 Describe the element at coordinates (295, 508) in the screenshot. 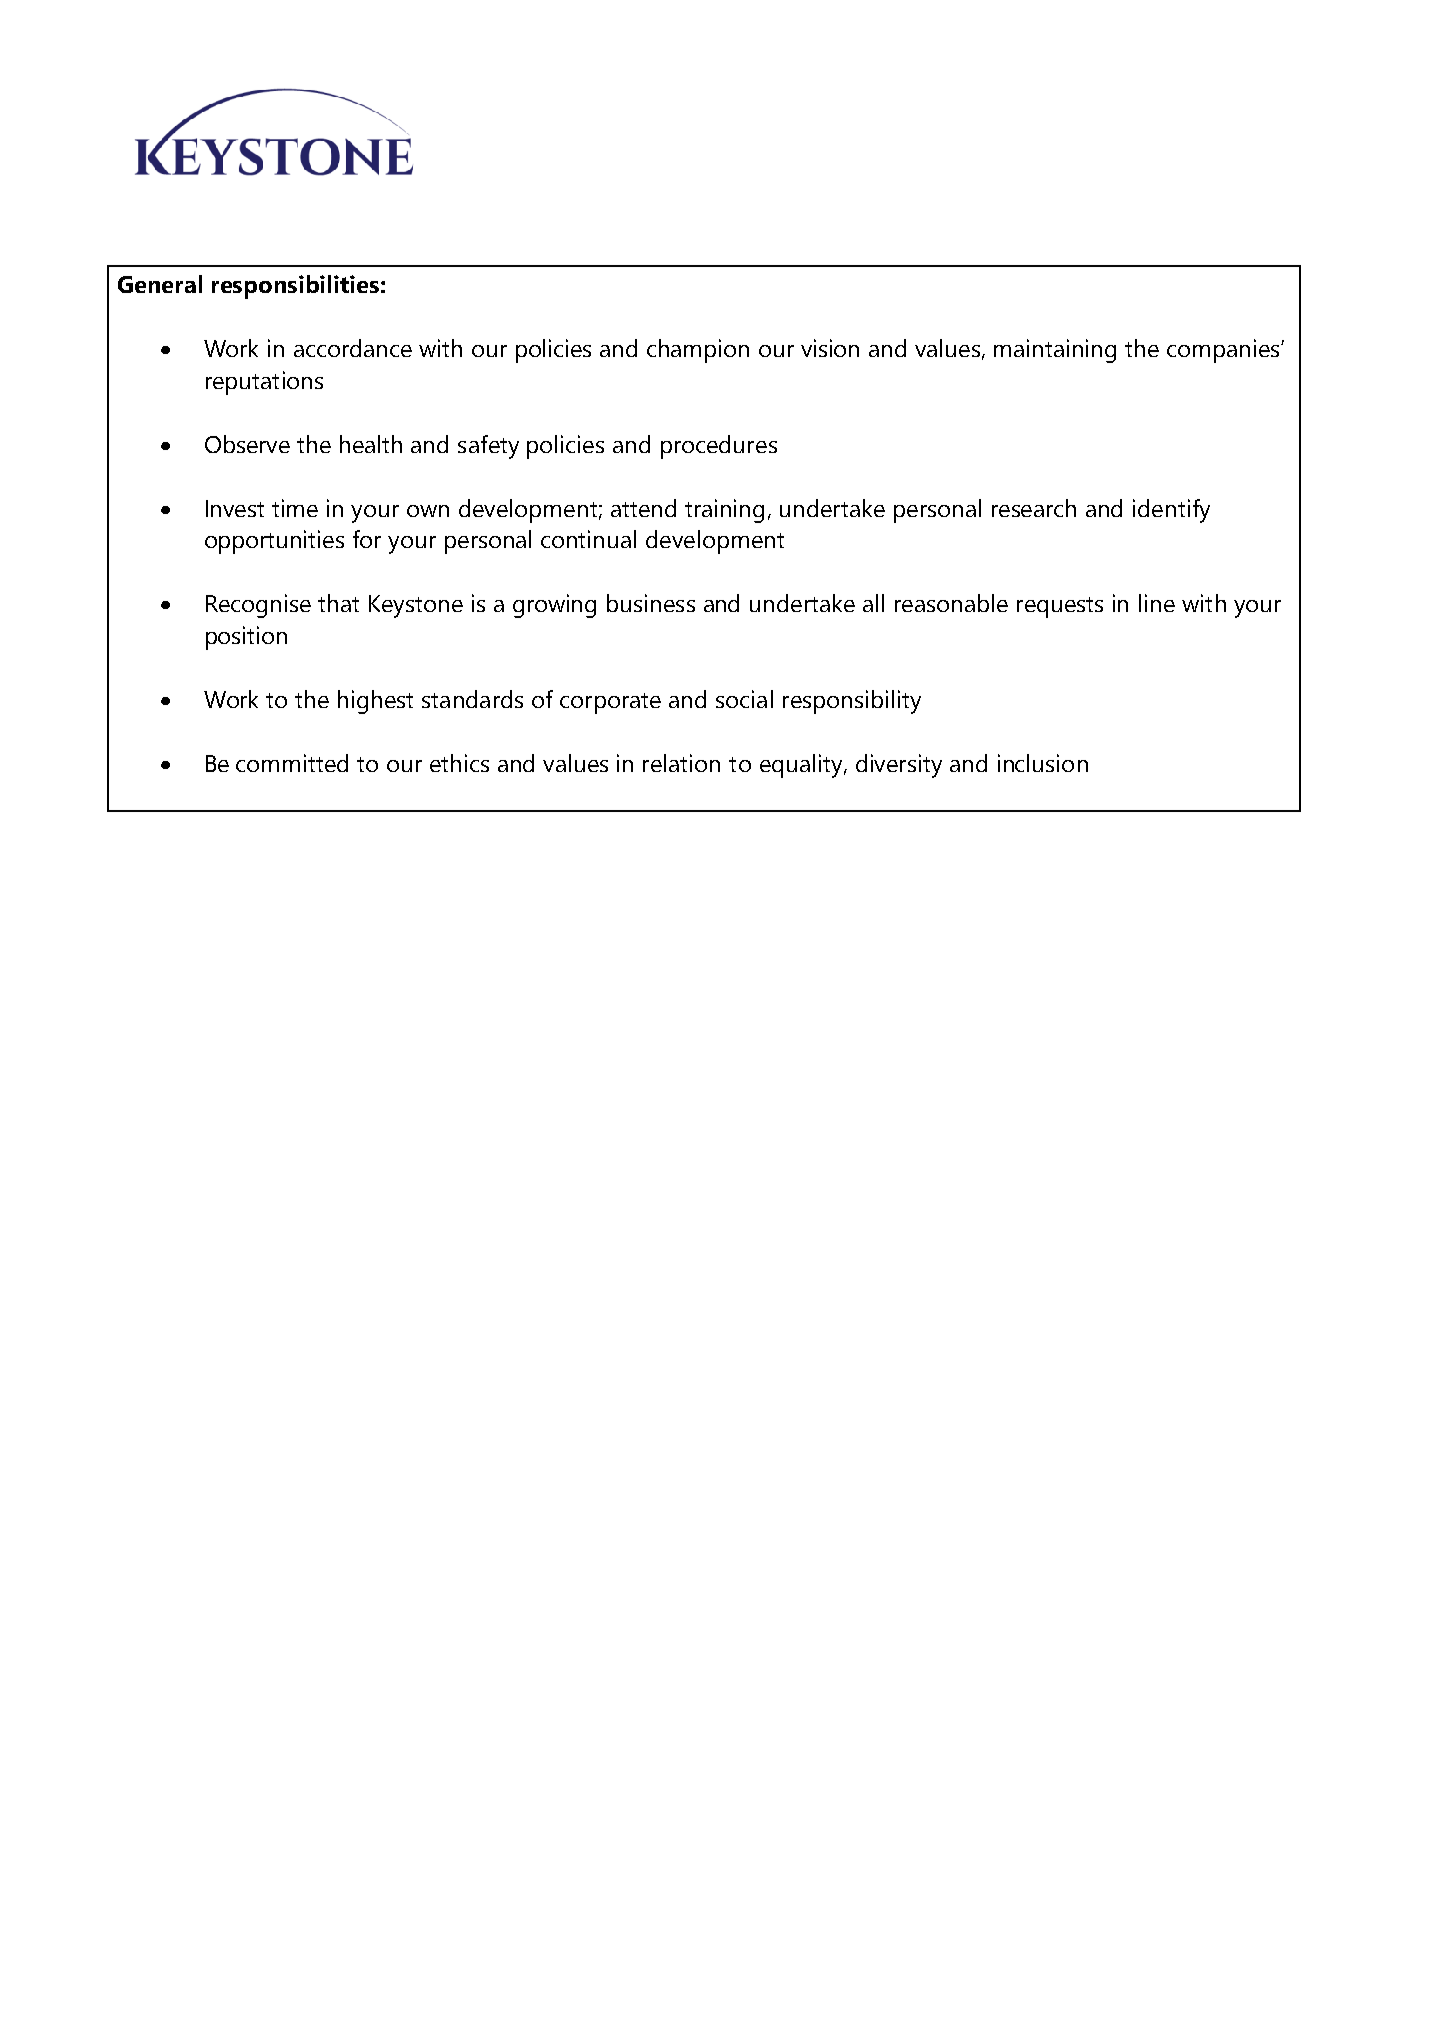

I see `time` at that location.
